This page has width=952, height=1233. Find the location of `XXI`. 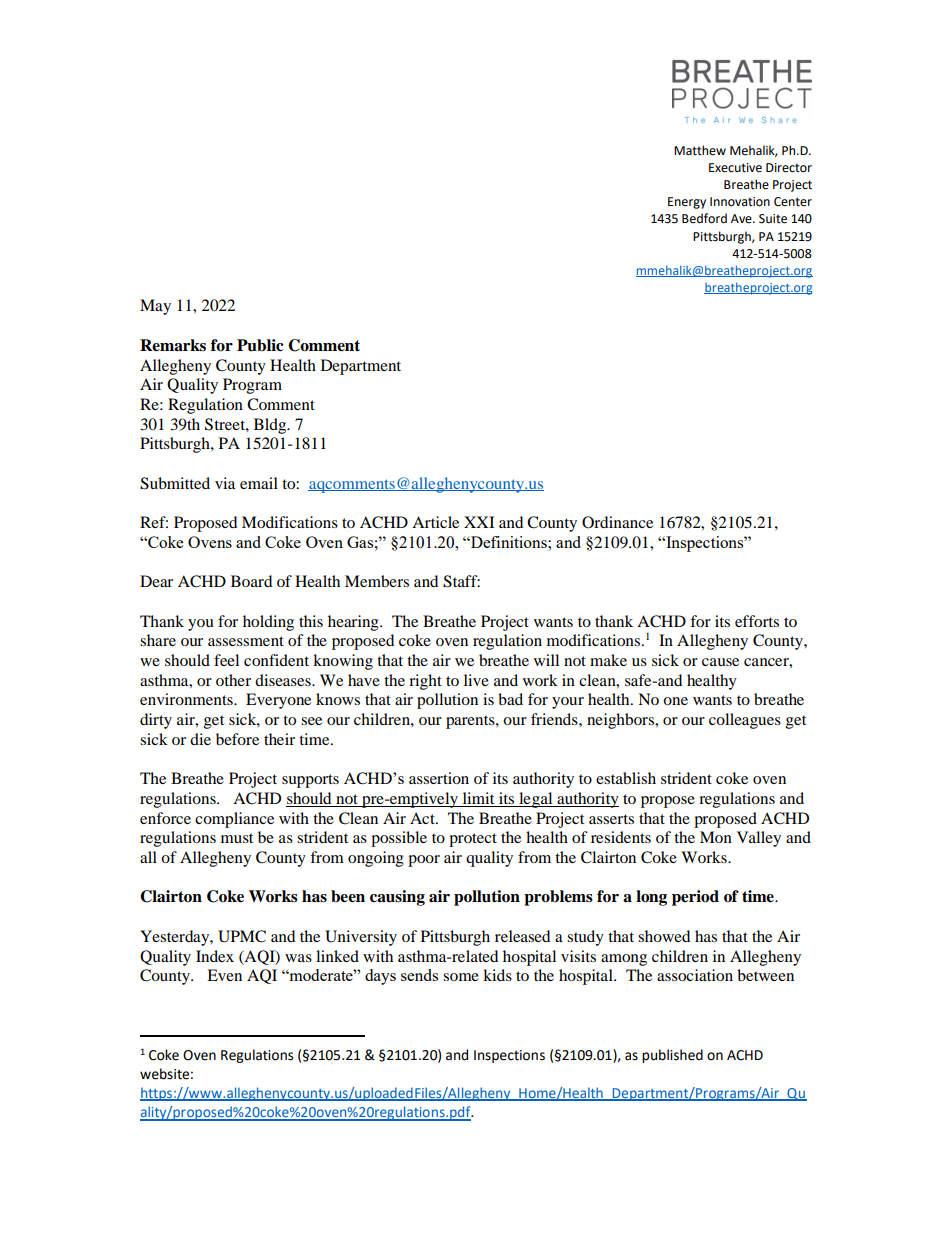

XXI is located at coordinates (479, 522).
